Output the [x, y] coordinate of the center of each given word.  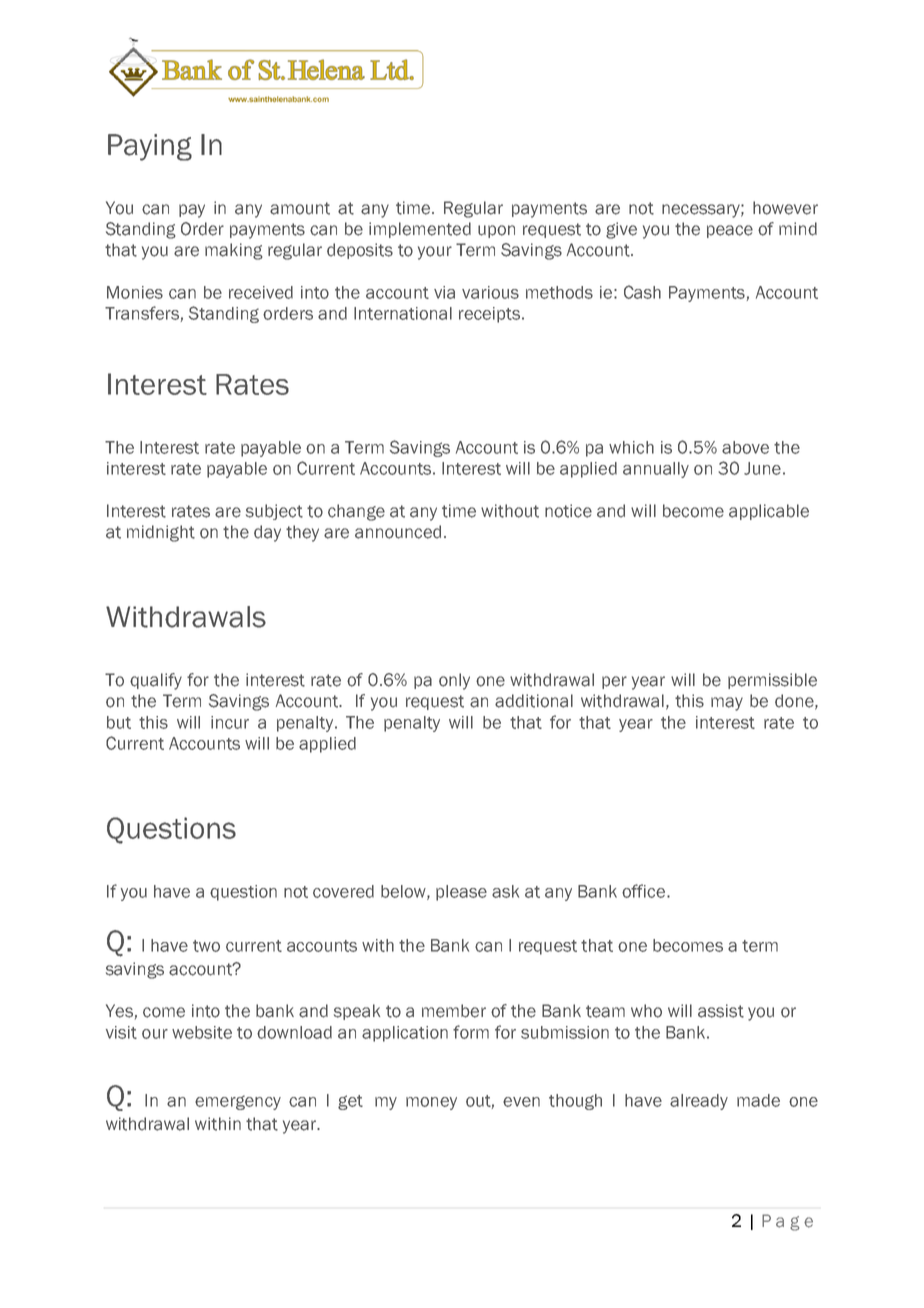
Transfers [143, 314]
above [745, 447]
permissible [772, 681]
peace [730, 231]
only [454, 681]
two [206, 946]
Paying [150, 147]
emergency [238, 1102]
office [645, 891]
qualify [156, 681]
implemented [420, 230]
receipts [489, 315]
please [461, 893]
